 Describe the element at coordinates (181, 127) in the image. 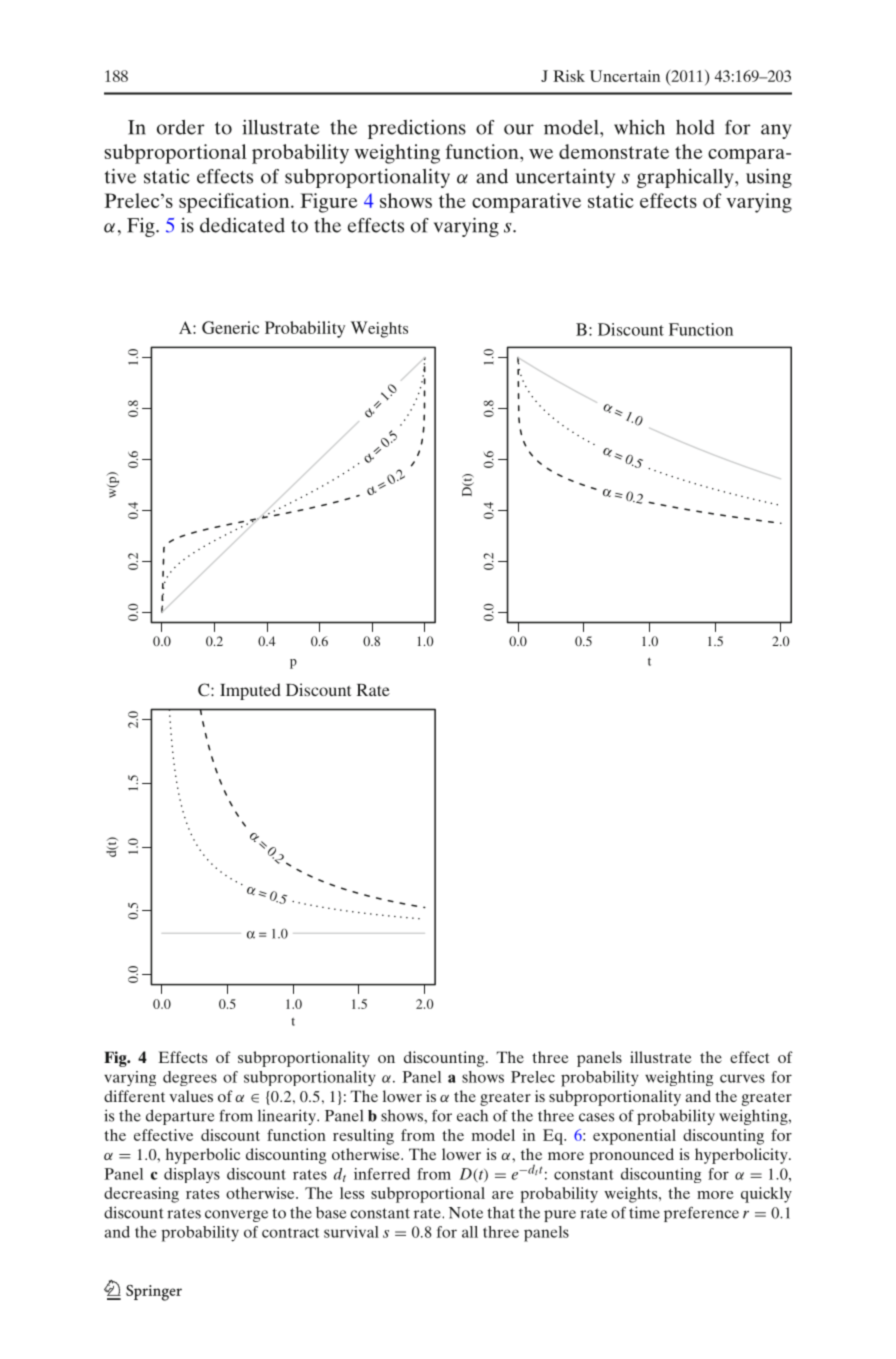

I see `order` at that location.
